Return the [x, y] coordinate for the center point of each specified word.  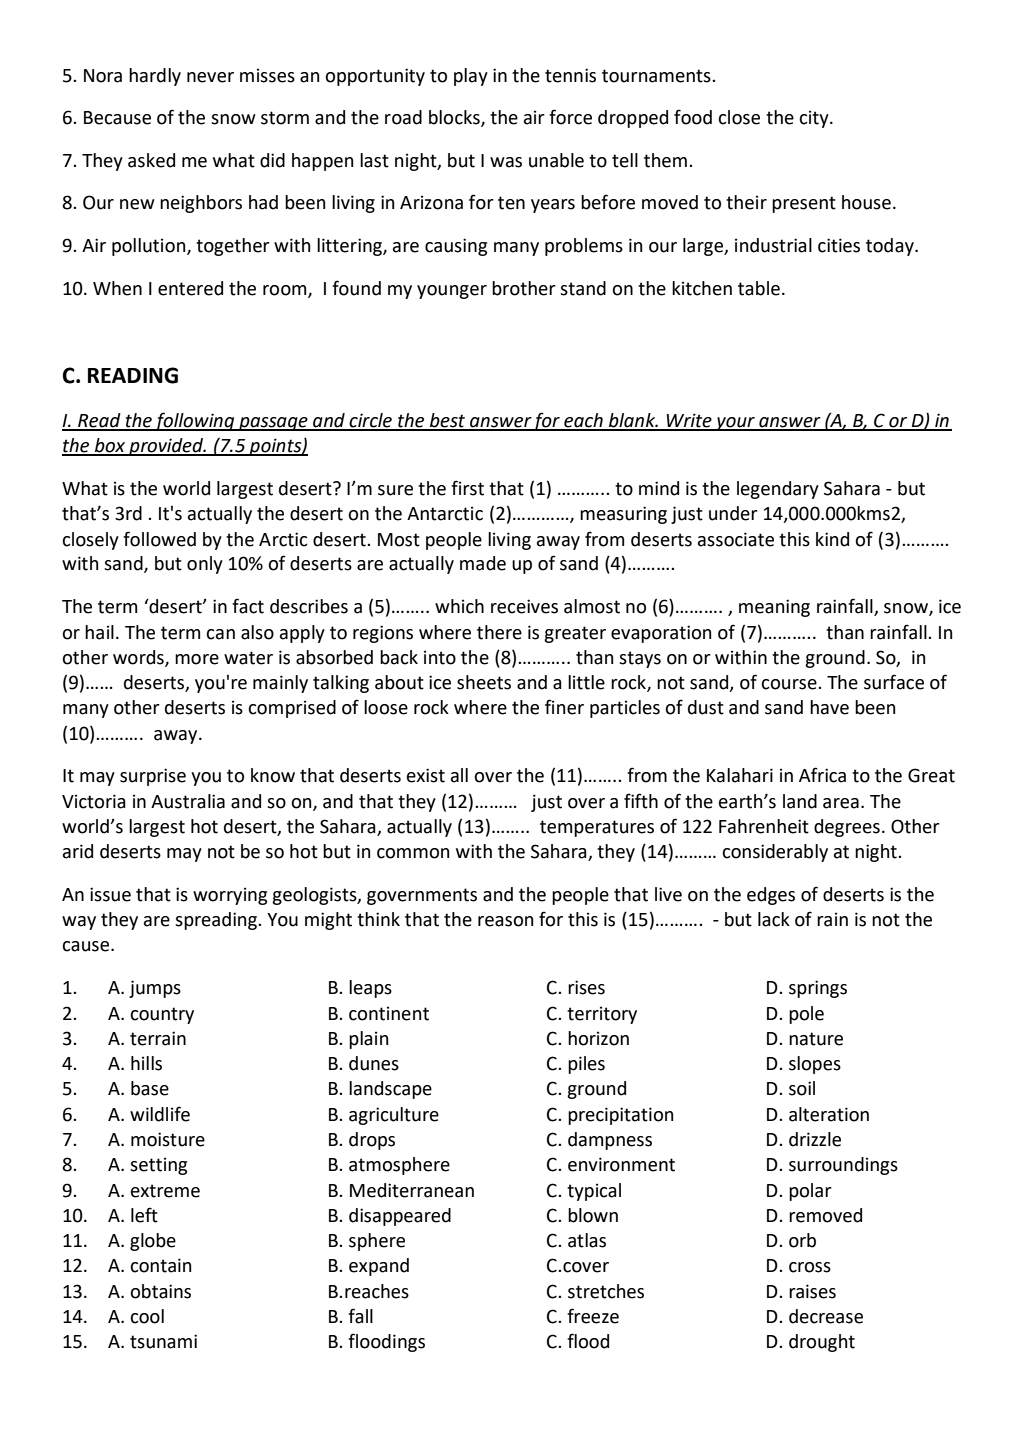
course [790, 684]
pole [806, 1015]
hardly [155, 77]
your [735, 424]
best [448, 421]
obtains [160, 1291]
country [162, 1015]
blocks [455, 118]
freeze [593, 1316]
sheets [484, 682]
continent [389, 1013]
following [195, 421]
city [815, 119]
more [197, 659]
